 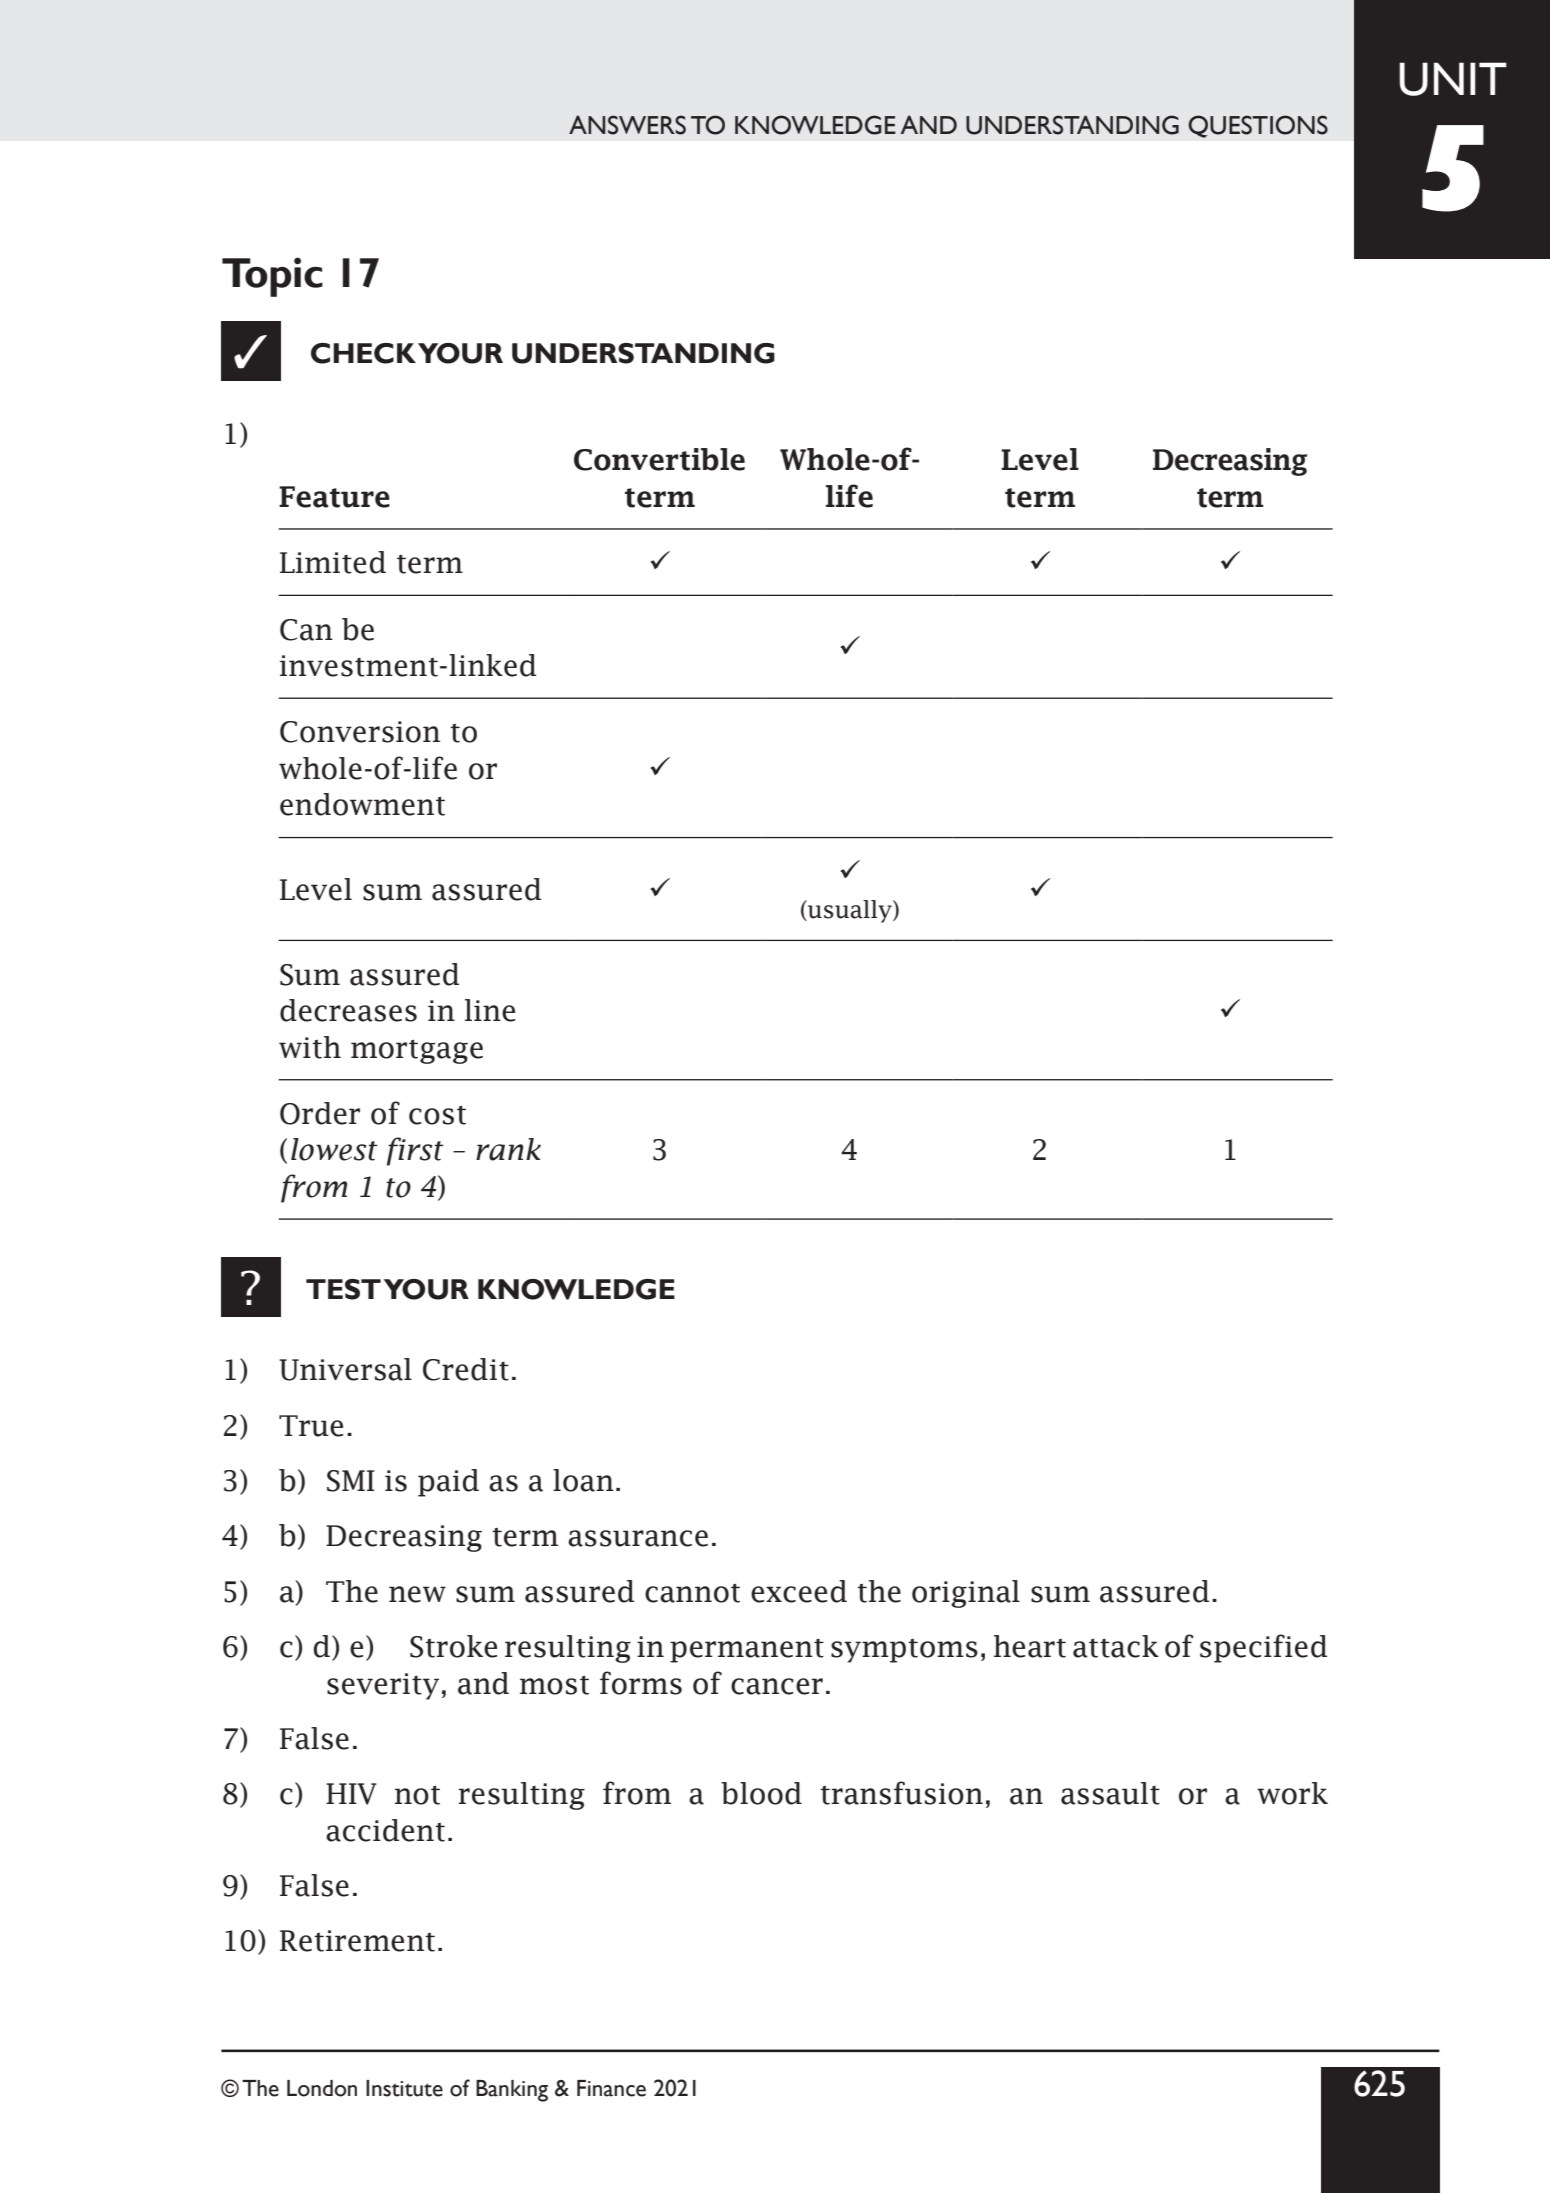 What do you see at coordinates (627, 125) in the screenshot?
I see `ANSWERS` at bounding box center [627, 125].
